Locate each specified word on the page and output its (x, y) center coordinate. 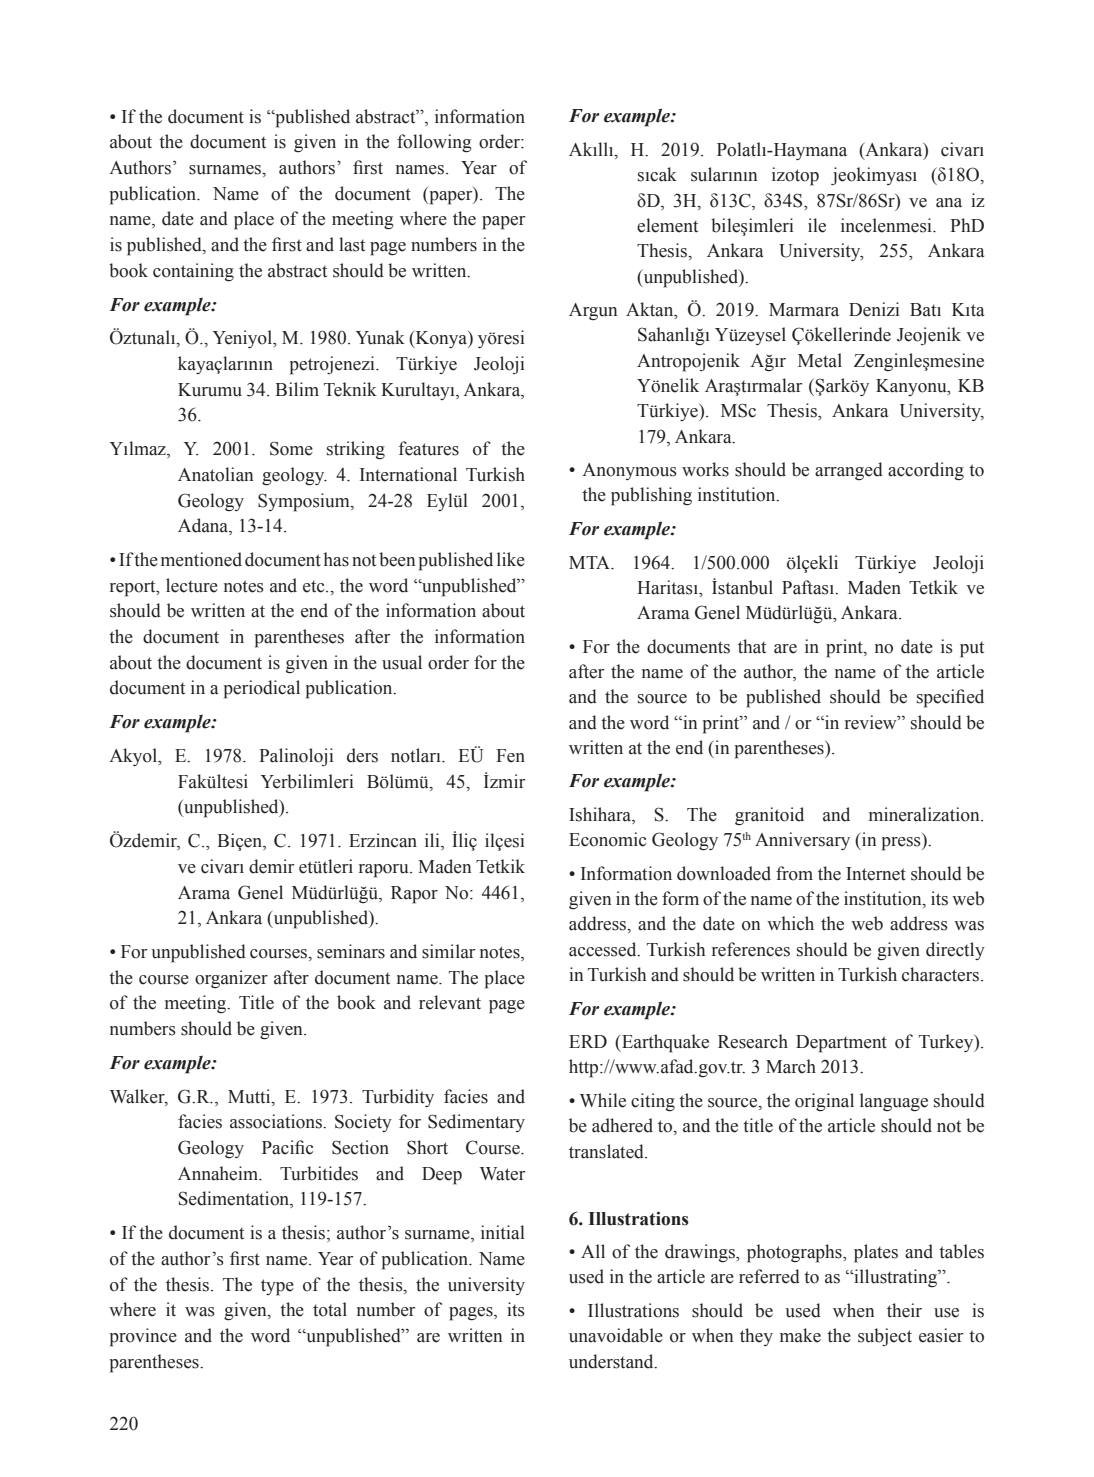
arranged (849, 471)
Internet (876, 874)
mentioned (201, 559)
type (277, 1287)
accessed (604, 949)
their (904, 1310)
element (667, 225)
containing (193, 272)
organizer (231, 979)
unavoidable (616, 1335)
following (434, 143)
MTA (590, 562)
